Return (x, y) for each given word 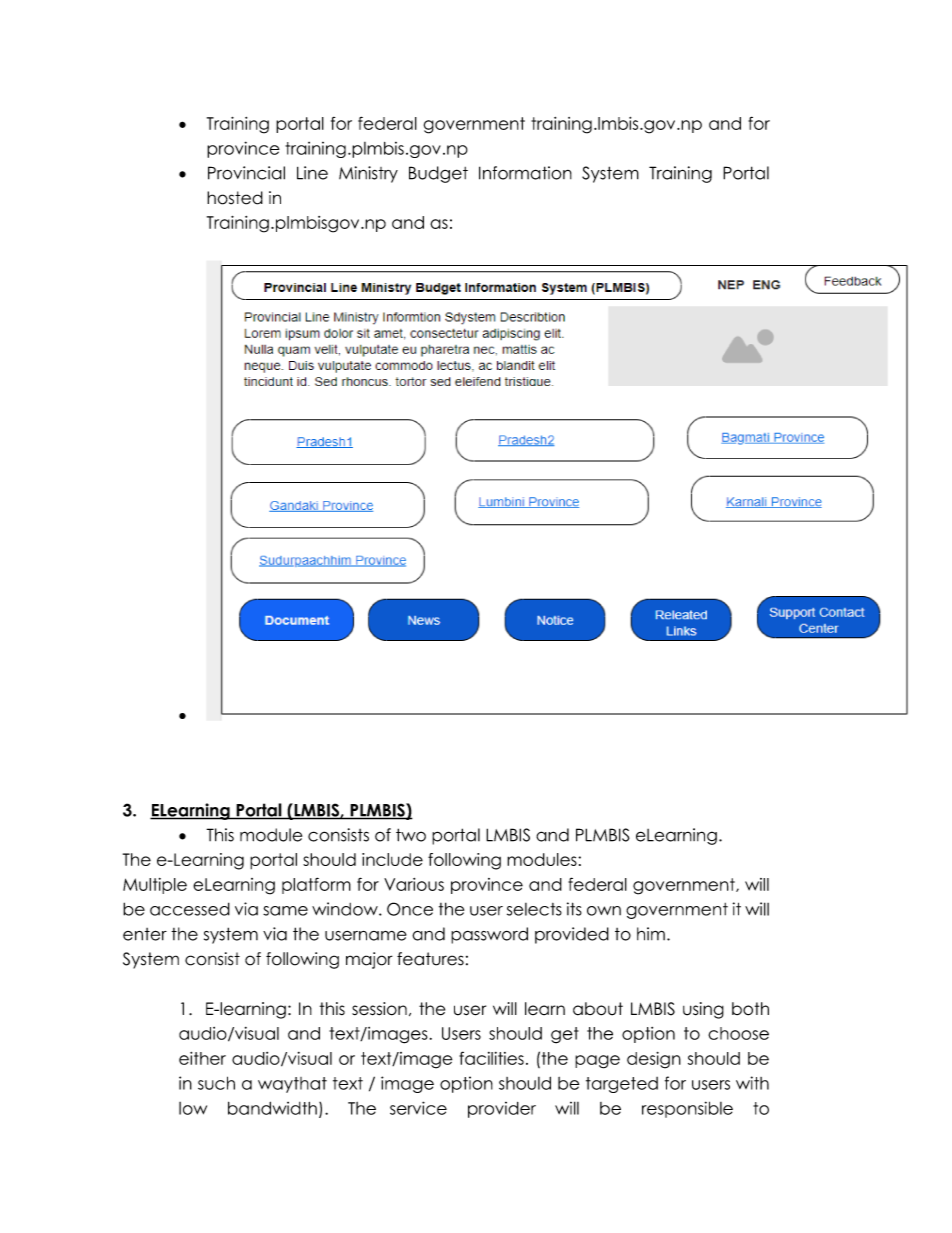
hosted (235, 198)
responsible (687, 1109)
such (216, 1083)
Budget (438, 174)
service (418, 1108)
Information (525, 173)
